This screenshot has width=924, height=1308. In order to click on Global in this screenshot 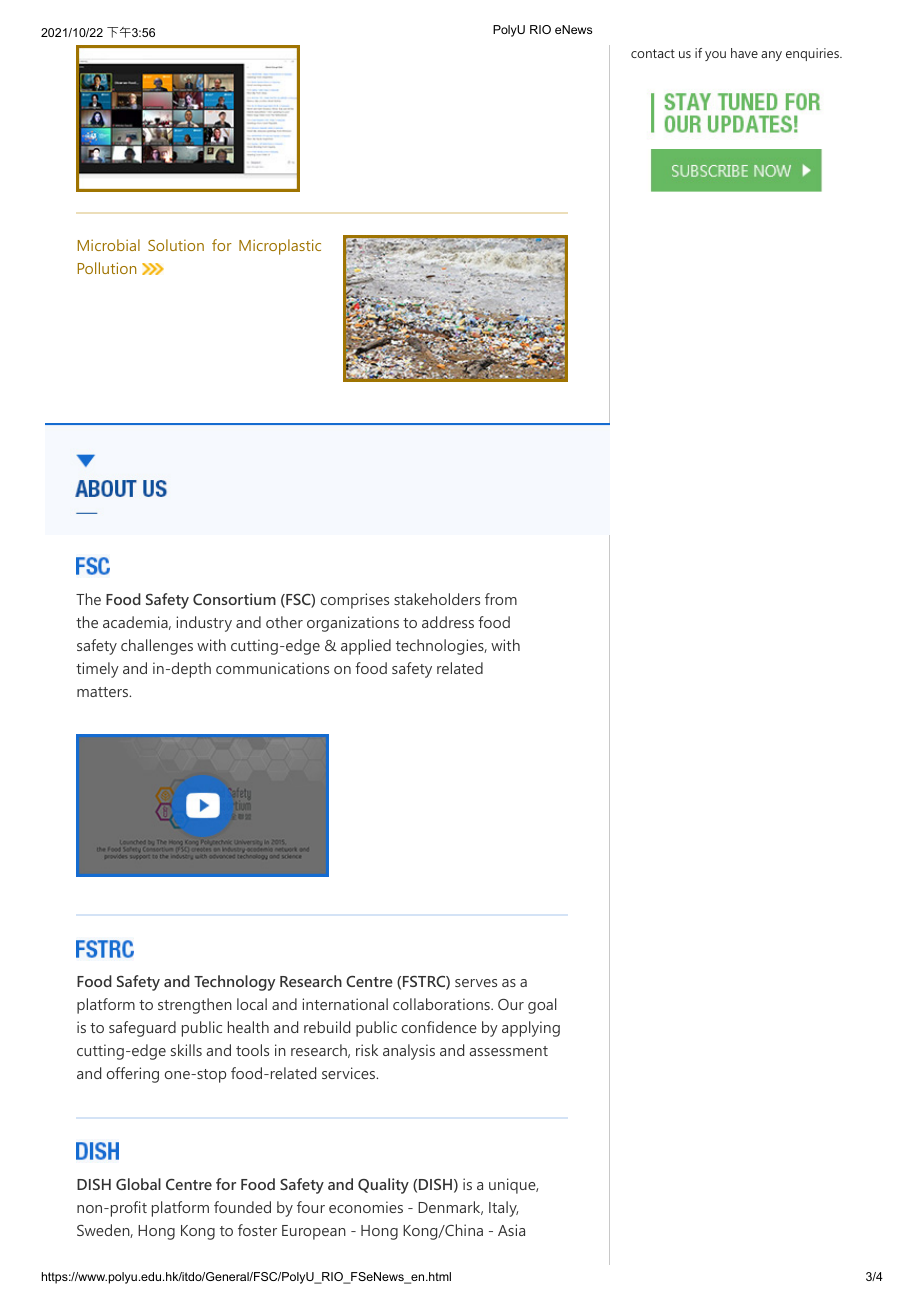, I will do `click(138, 1184)`.
